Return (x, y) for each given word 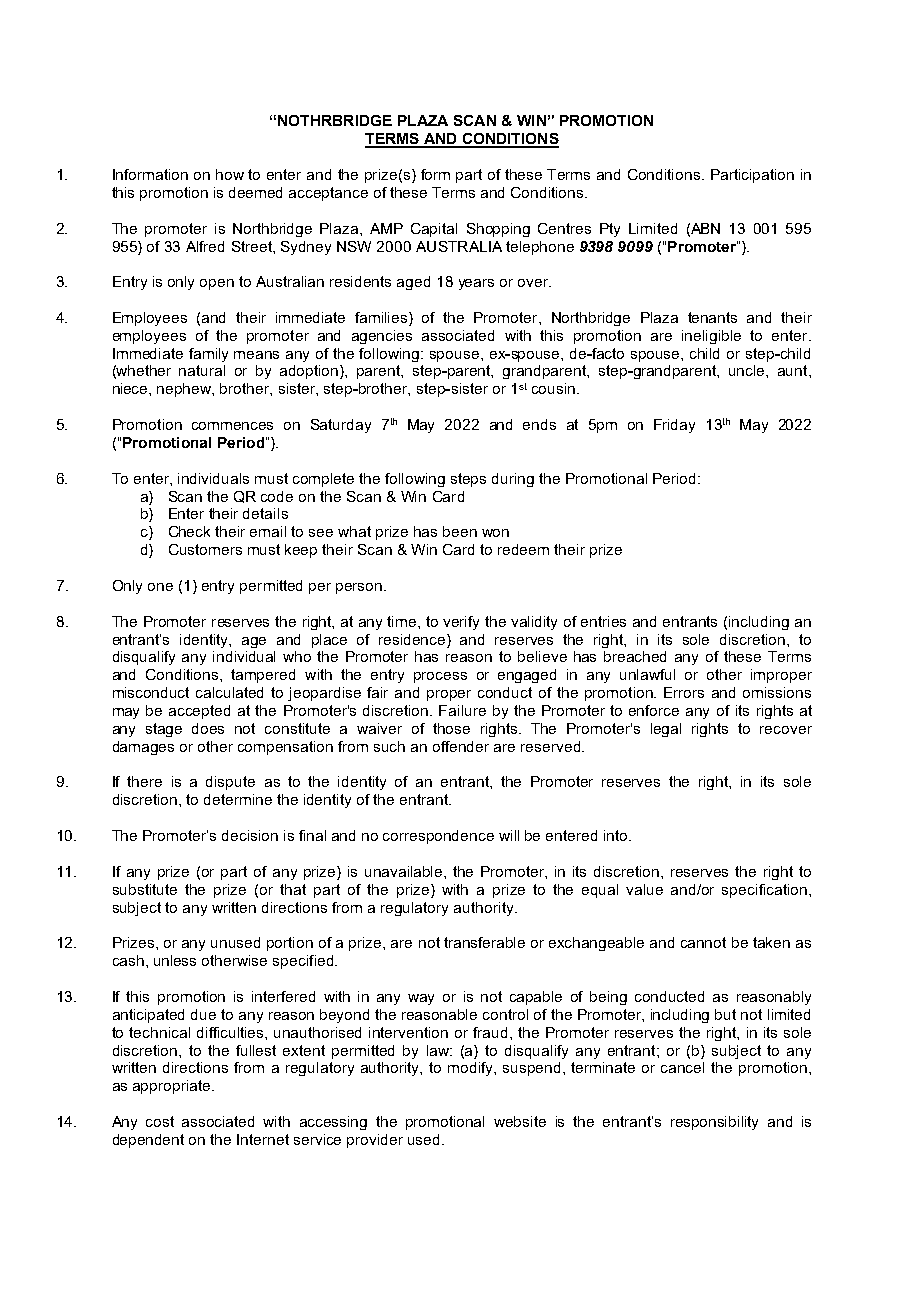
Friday (674, 426)
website (520, 1121)
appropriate (173, 1087)
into (617, 835)
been (460, 531)
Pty (610, 230)
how (230, 174)
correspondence (438, 837)
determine (238, 799)
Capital (434, 230)
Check (189, 531)
